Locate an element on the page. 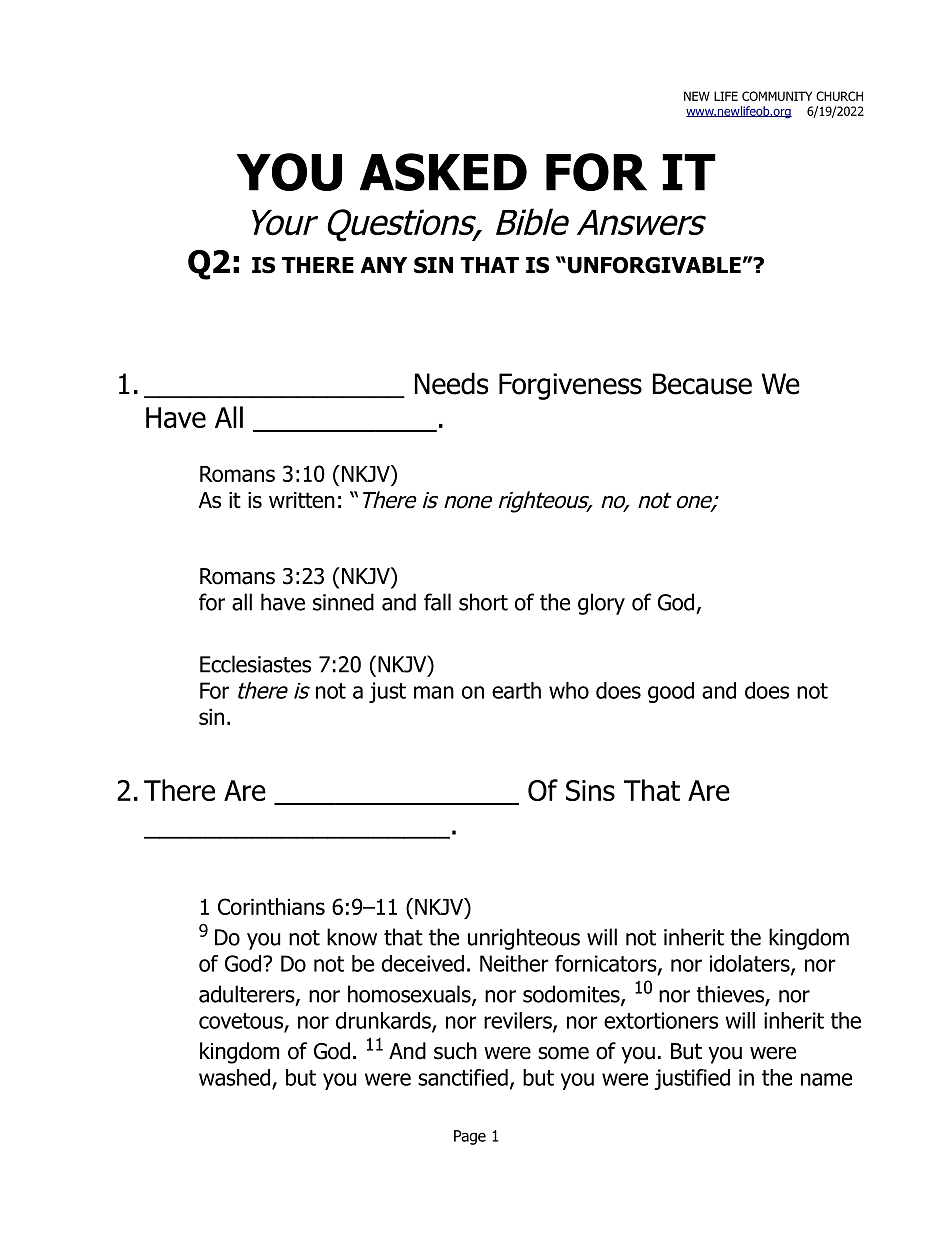  good is located at coordinates (671, 692).
